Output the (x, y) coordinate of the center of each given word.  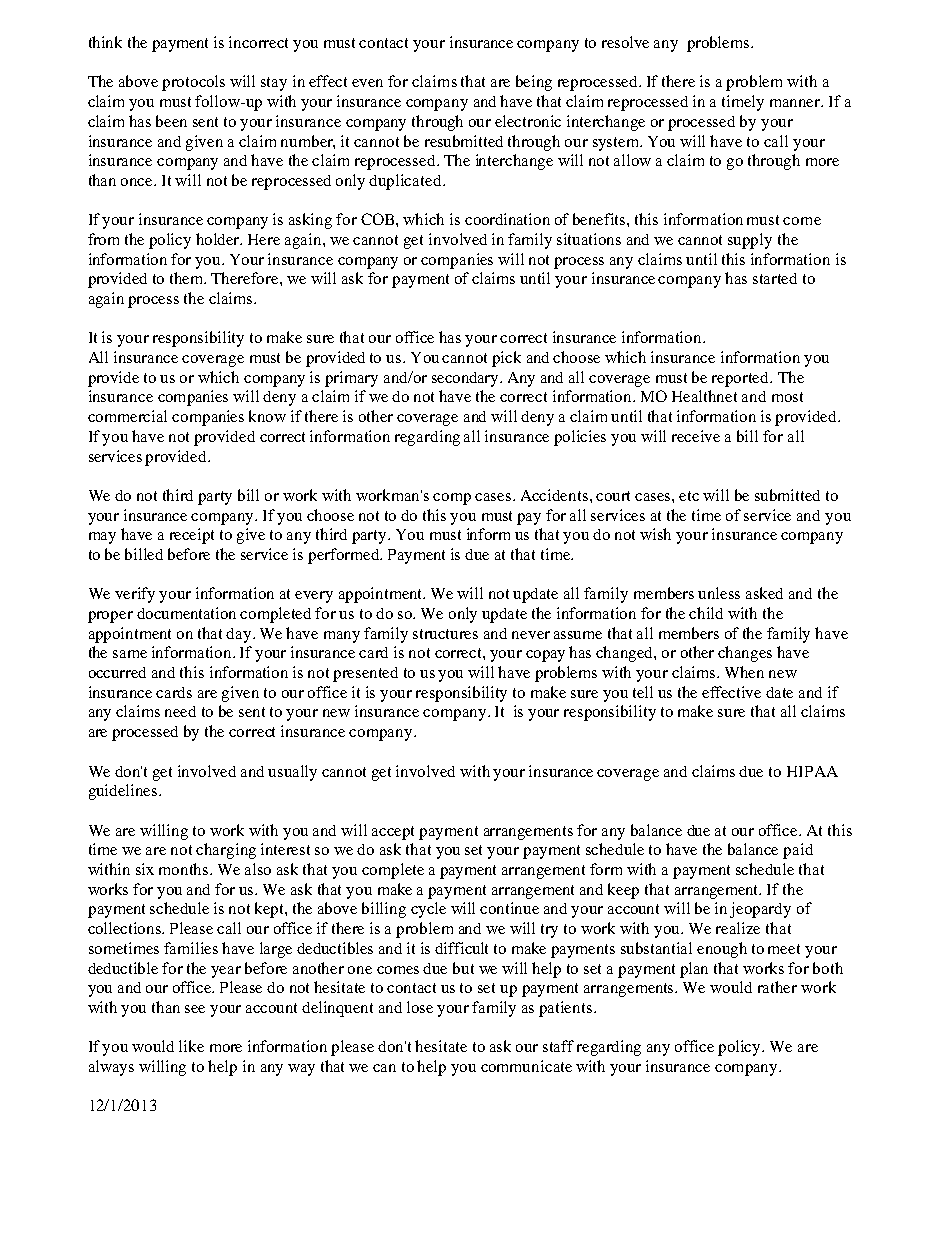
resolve (625, 42)
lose (420, 1007)
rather (777, 987)
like (191, 1046)
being (534, 83)
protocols (193, 83)
